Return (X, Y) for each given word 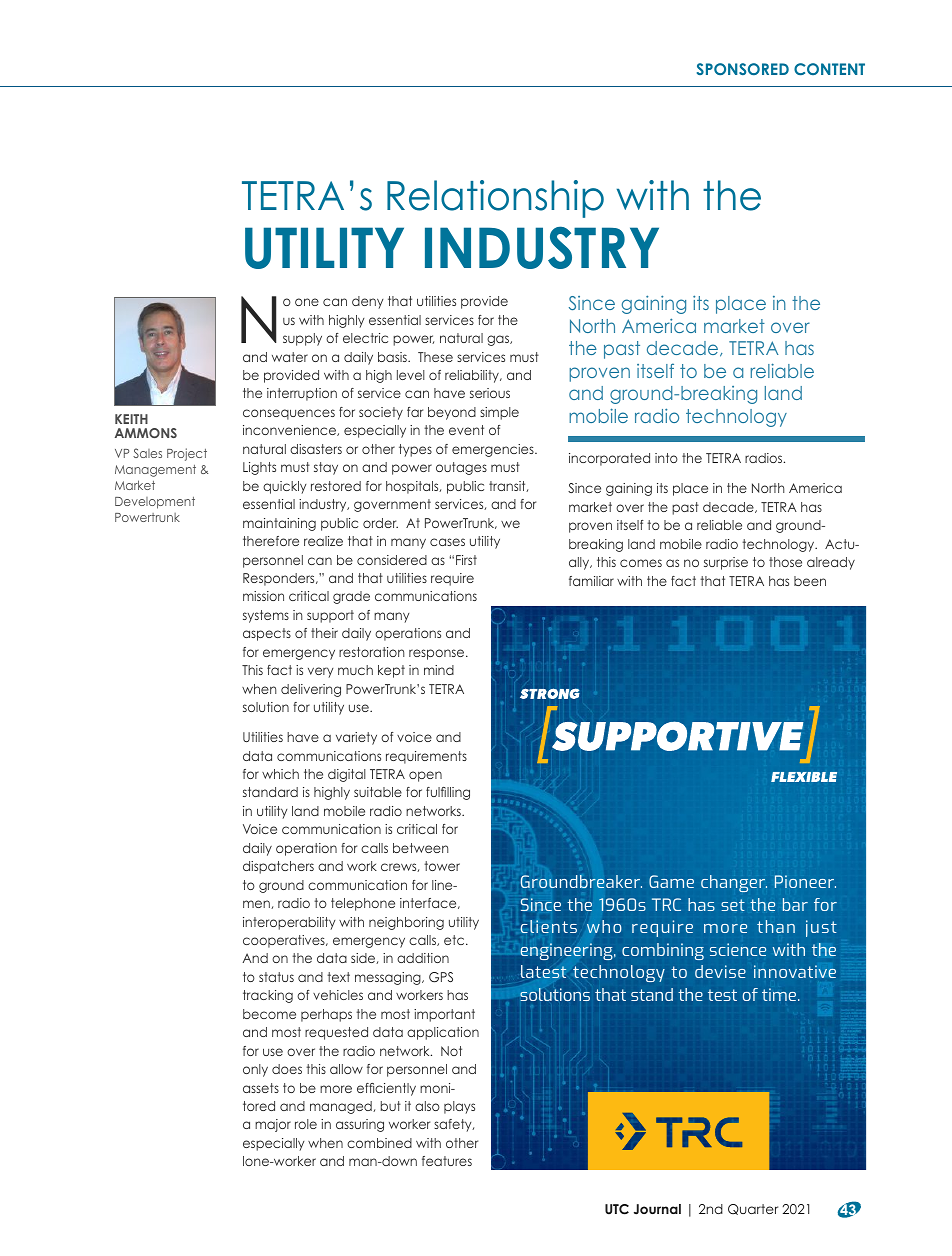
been (810, 581)
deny (367, 302)
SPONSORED (743, 69)
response (438, 654)
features (447, 1161)
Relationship (495, 199)
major (273, 1125)
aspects (267, 634)
